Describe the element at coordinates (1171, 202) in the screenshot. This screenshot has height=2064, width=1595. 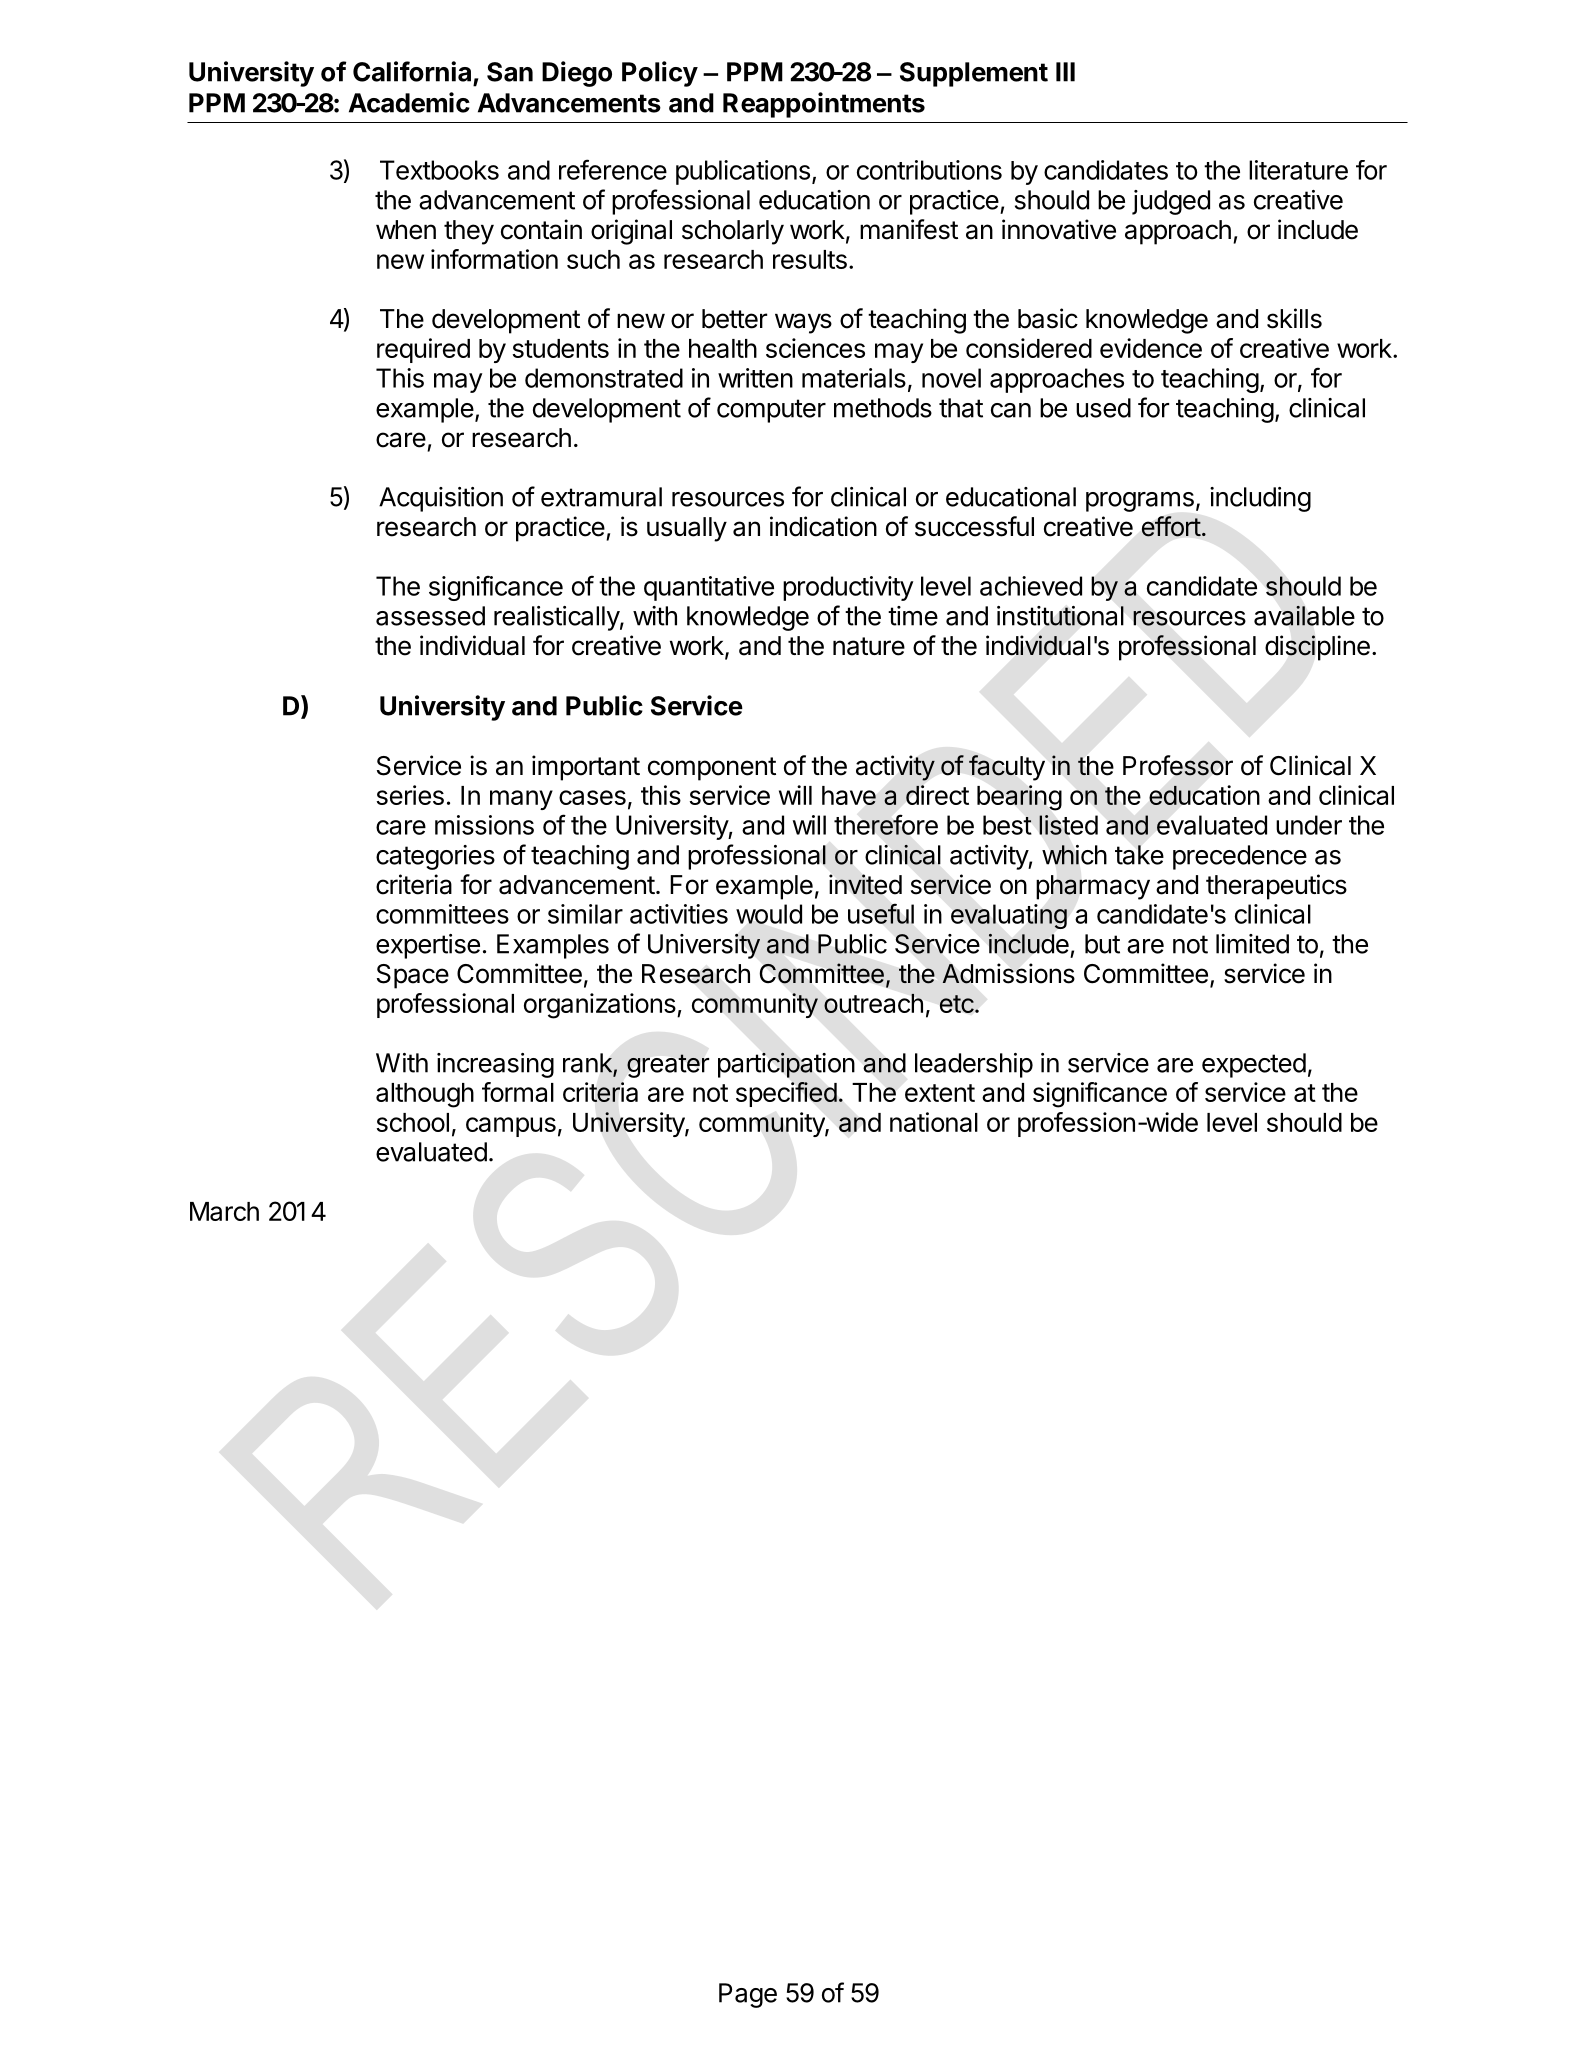
I see `judged` at that location.
